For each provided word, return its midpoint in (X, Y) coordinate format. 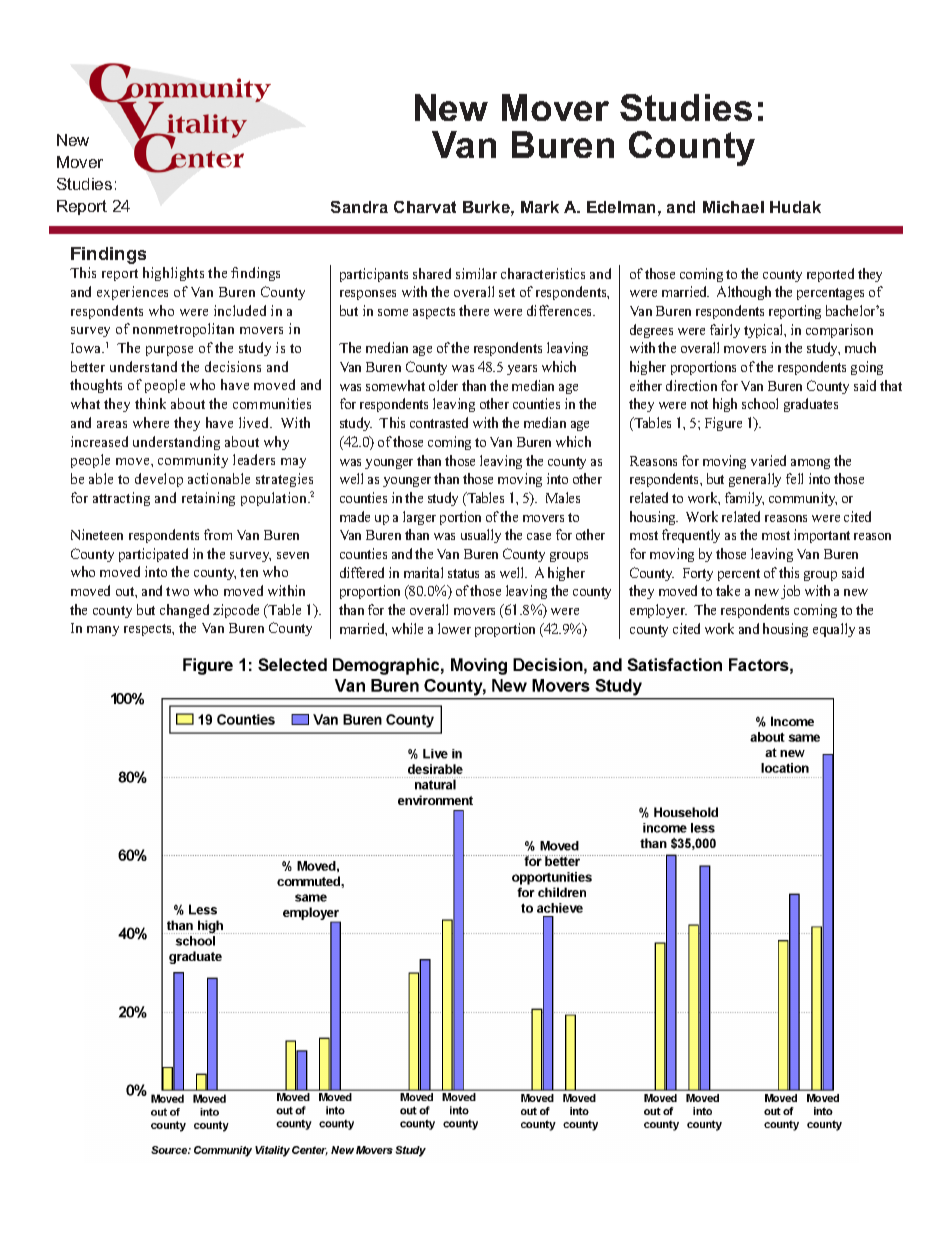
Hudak (795, 207)
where (151, 422)
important (822, 536)
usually (481, 536)
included (240, 310)
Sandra (359, 207)
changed (184, 611)
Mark (540, 207)
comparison (839, 331)
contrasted (439, 422)
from (218, 534)
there (474, 310)
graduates (811, 405)
